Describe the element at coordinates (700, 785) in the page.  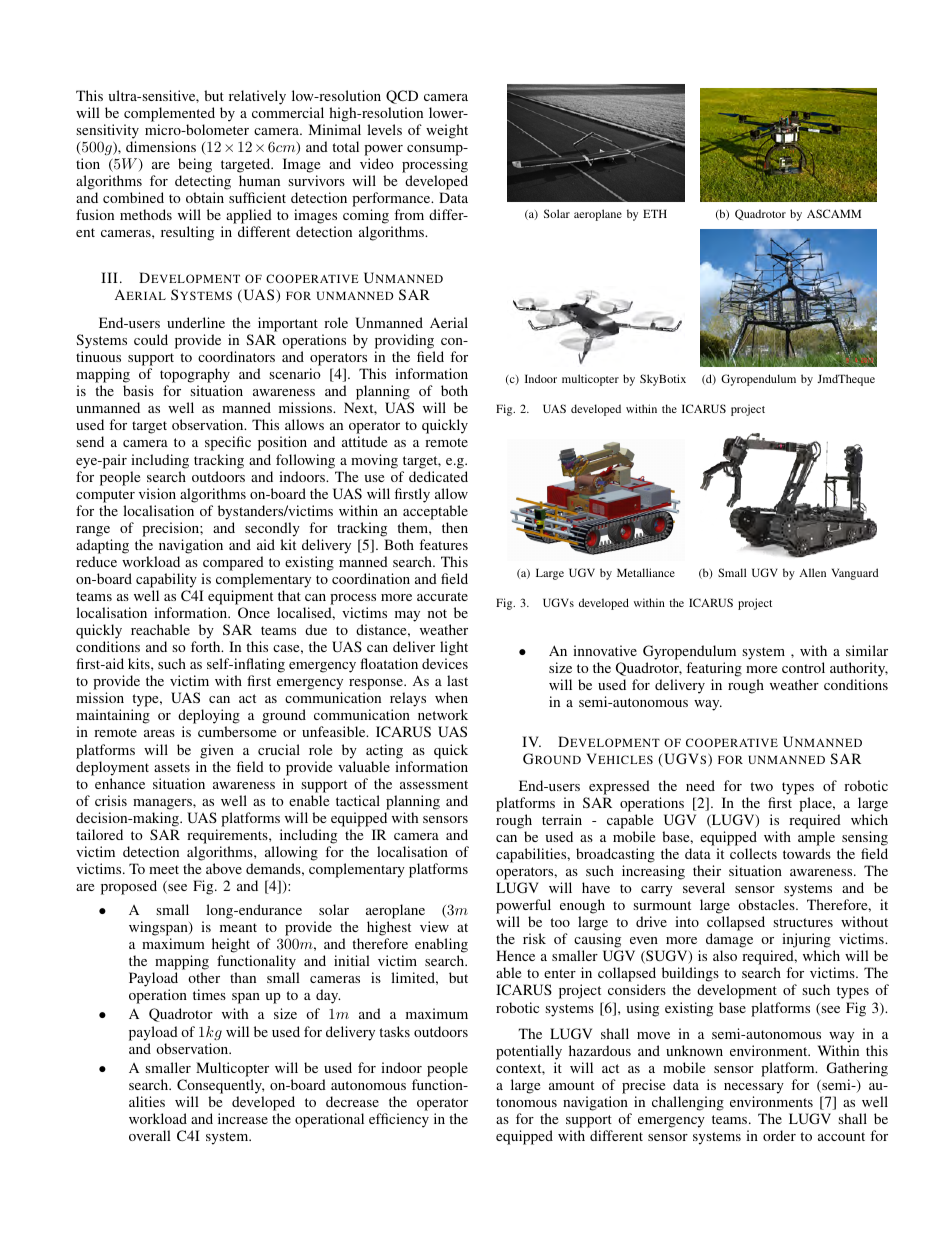
I see `need` at that location.
